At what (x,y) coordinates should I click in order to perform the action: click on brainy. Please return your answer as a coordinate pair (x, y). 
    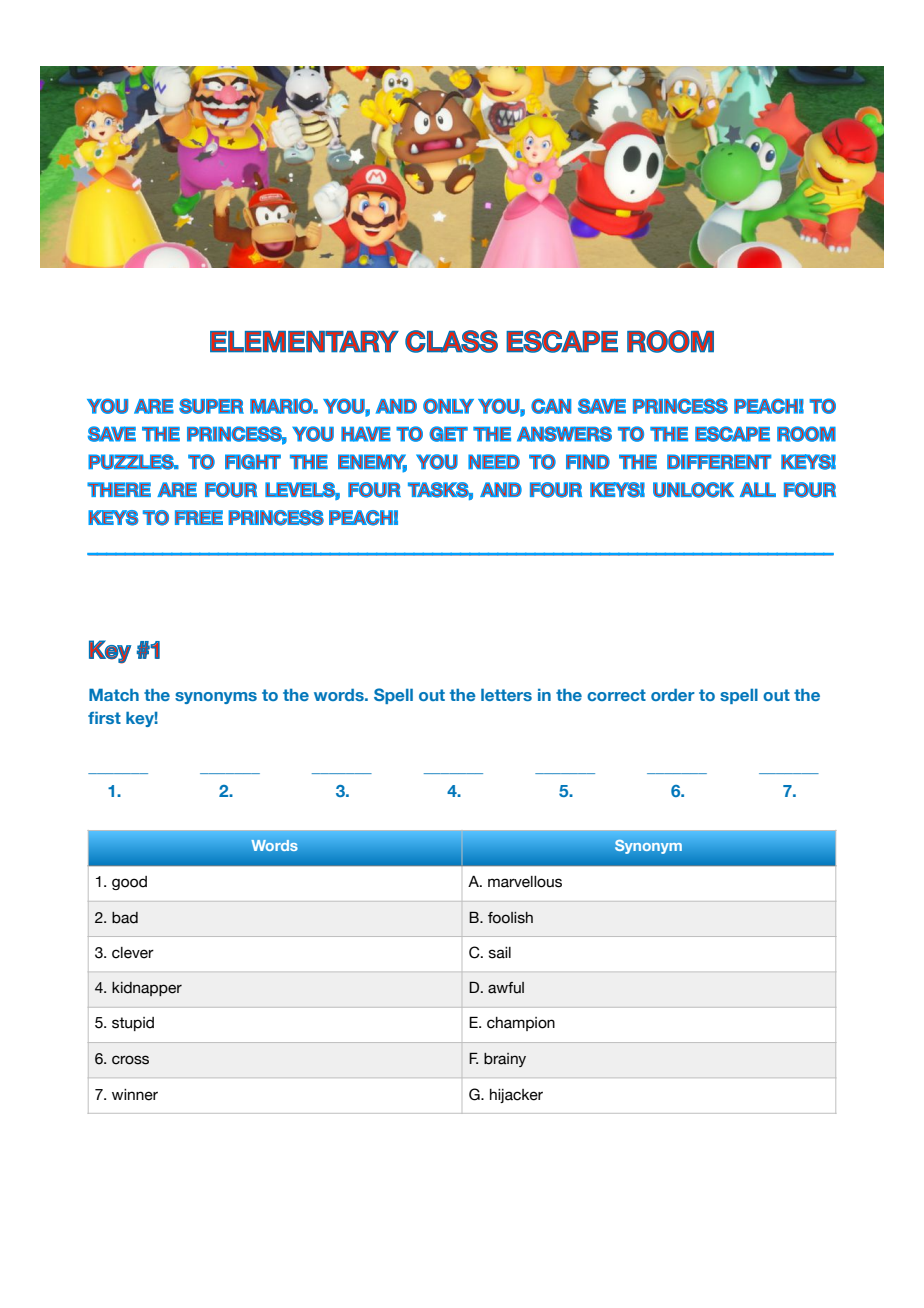
    Looking at the image, I should click on (505, 1060).
